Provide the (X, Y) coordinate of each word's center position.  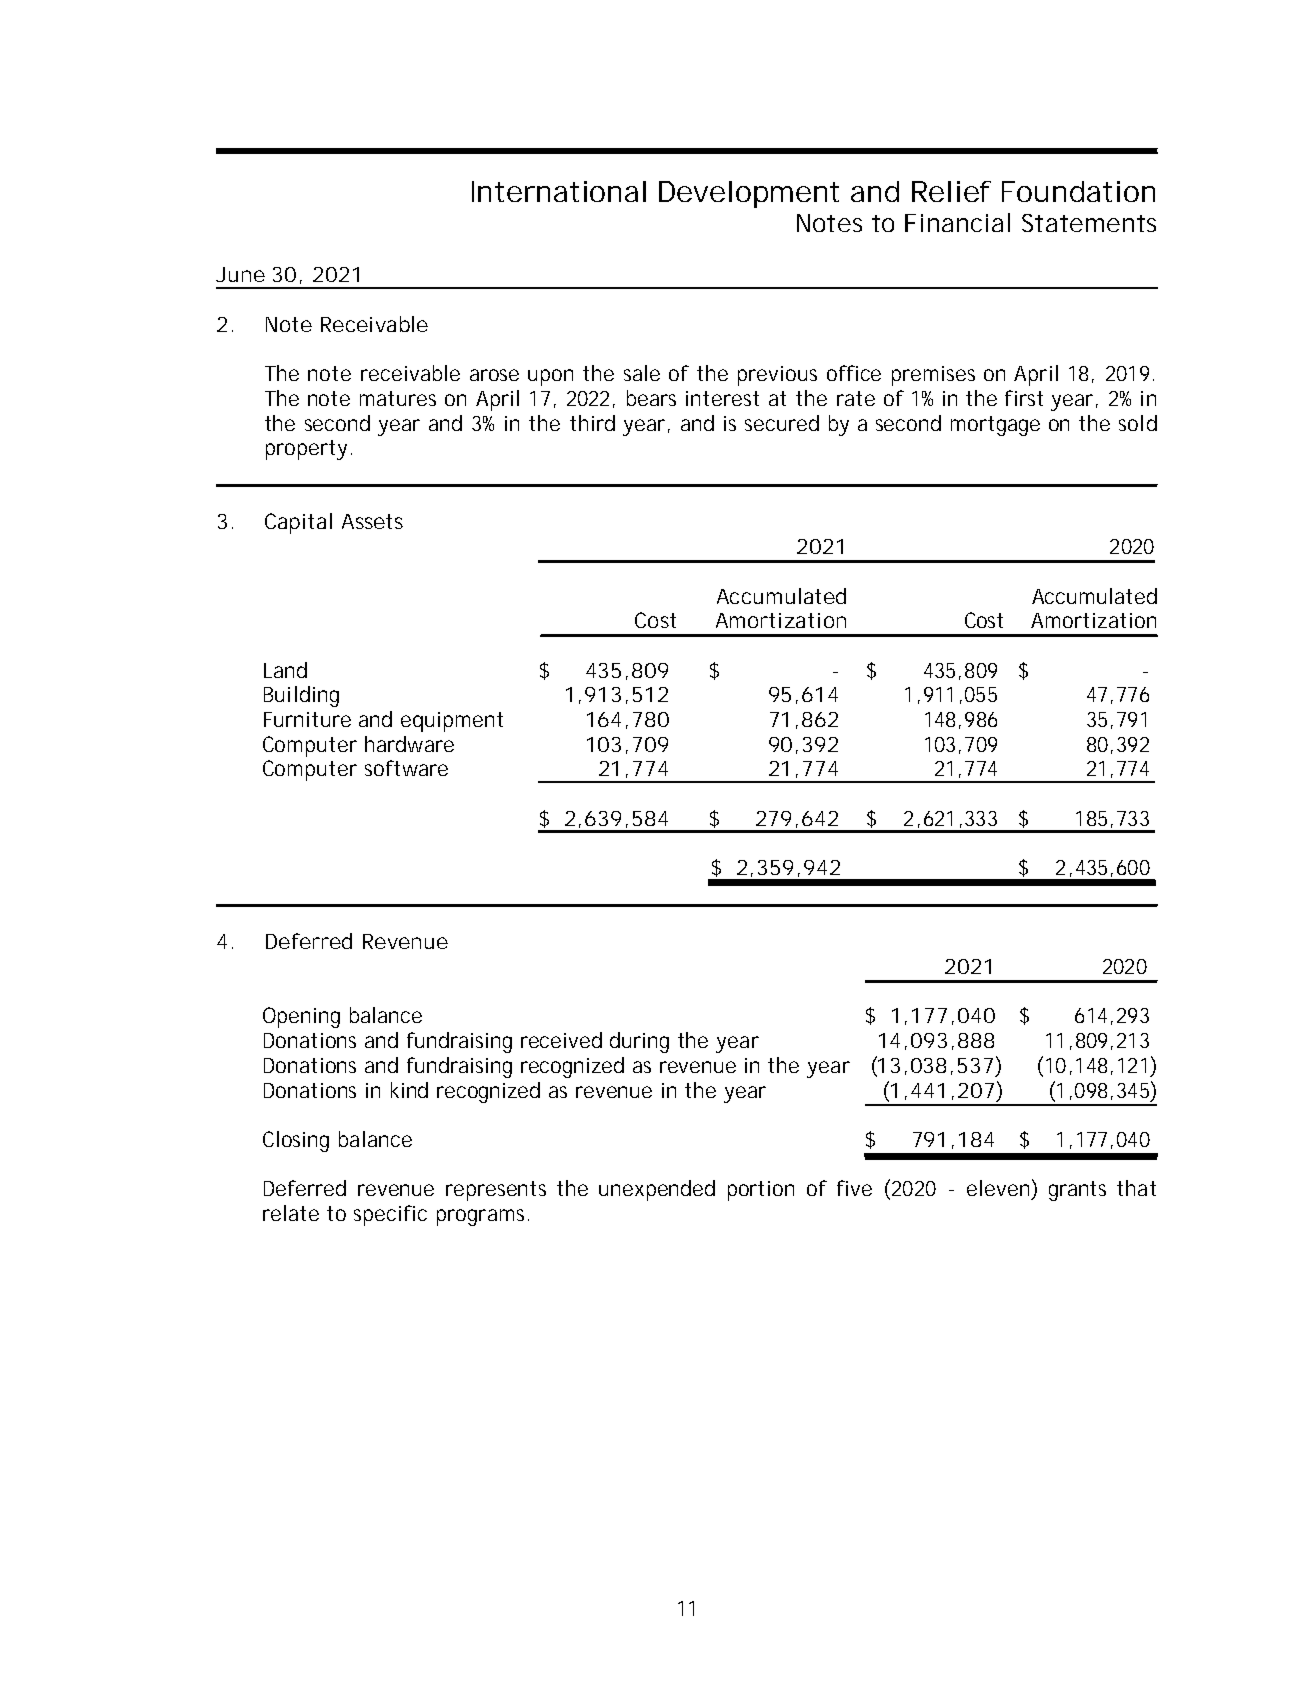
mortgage (995, 426)
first (1024, 398)
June (240, 274)
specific (390, 1215)
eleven (998, 1188)
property (306, 450)
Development (749, 194)
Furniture (307, 719)
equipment (452, 722)
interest (722, 398)
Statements (1089, 223)
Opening (301, 1017)
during (639, 1042)
